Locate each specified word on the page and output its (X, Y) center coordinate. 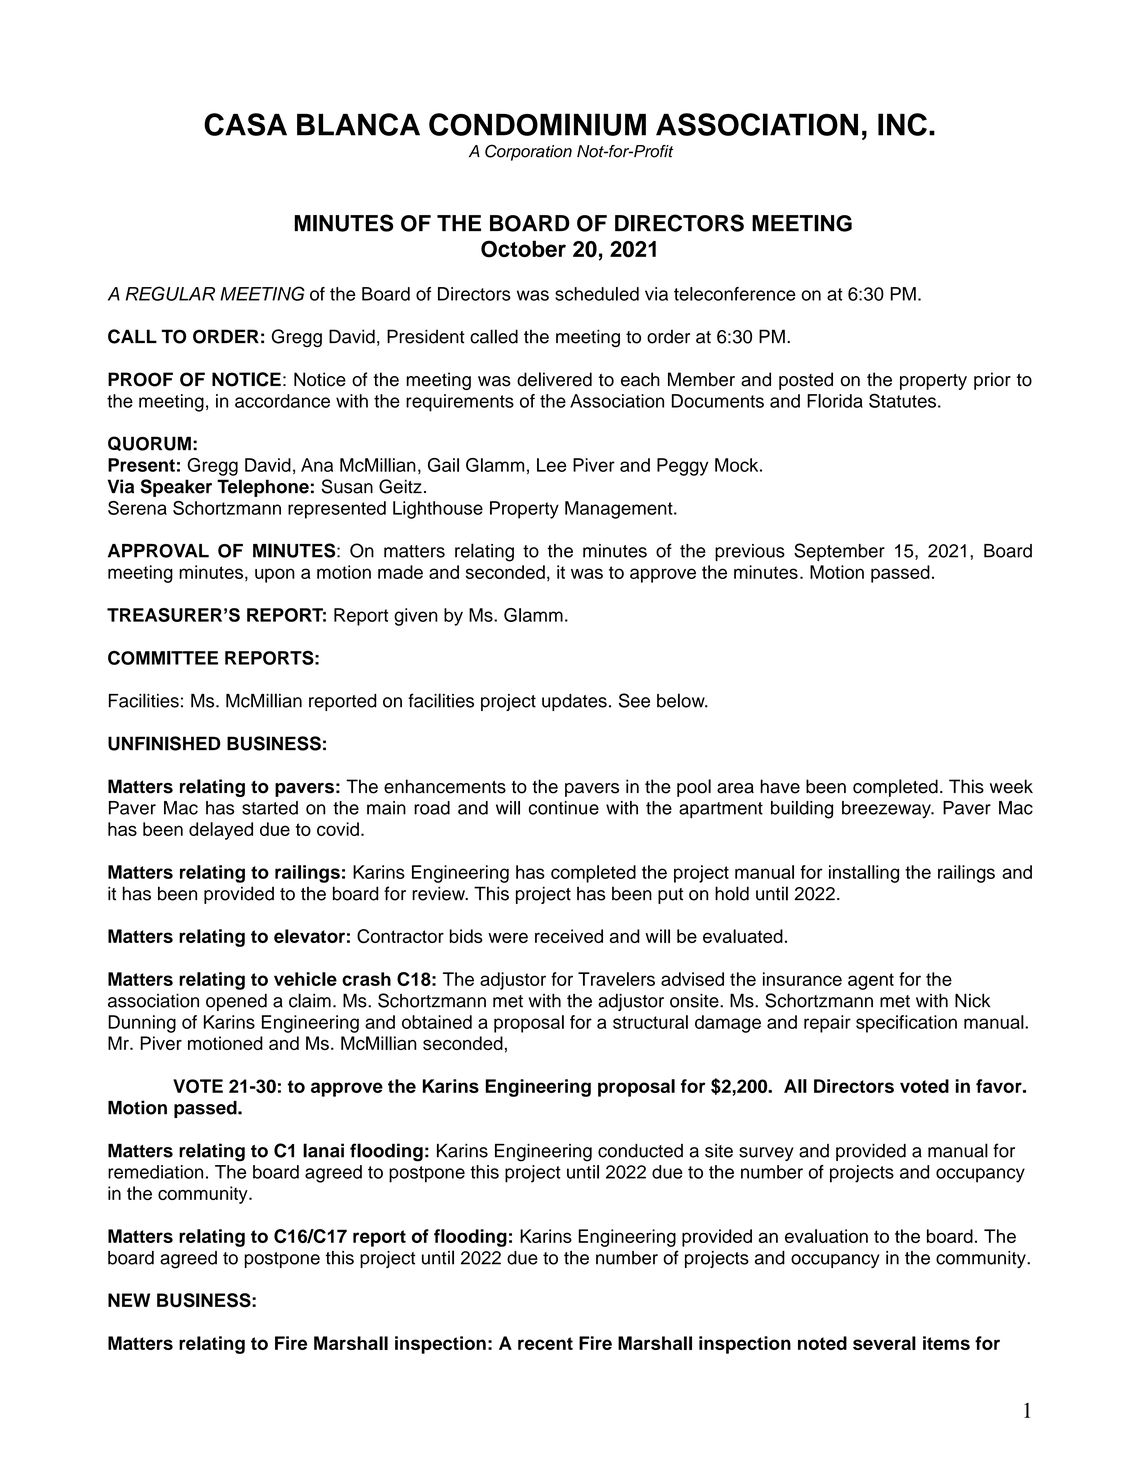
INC (902, 124)
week (1011, 786)
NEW (129, 1300)
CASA (245, 124)
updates (574, 702)
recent (545, 1343)
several (884, 1343)
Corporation (528, 152)
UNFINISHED (164, 743)
